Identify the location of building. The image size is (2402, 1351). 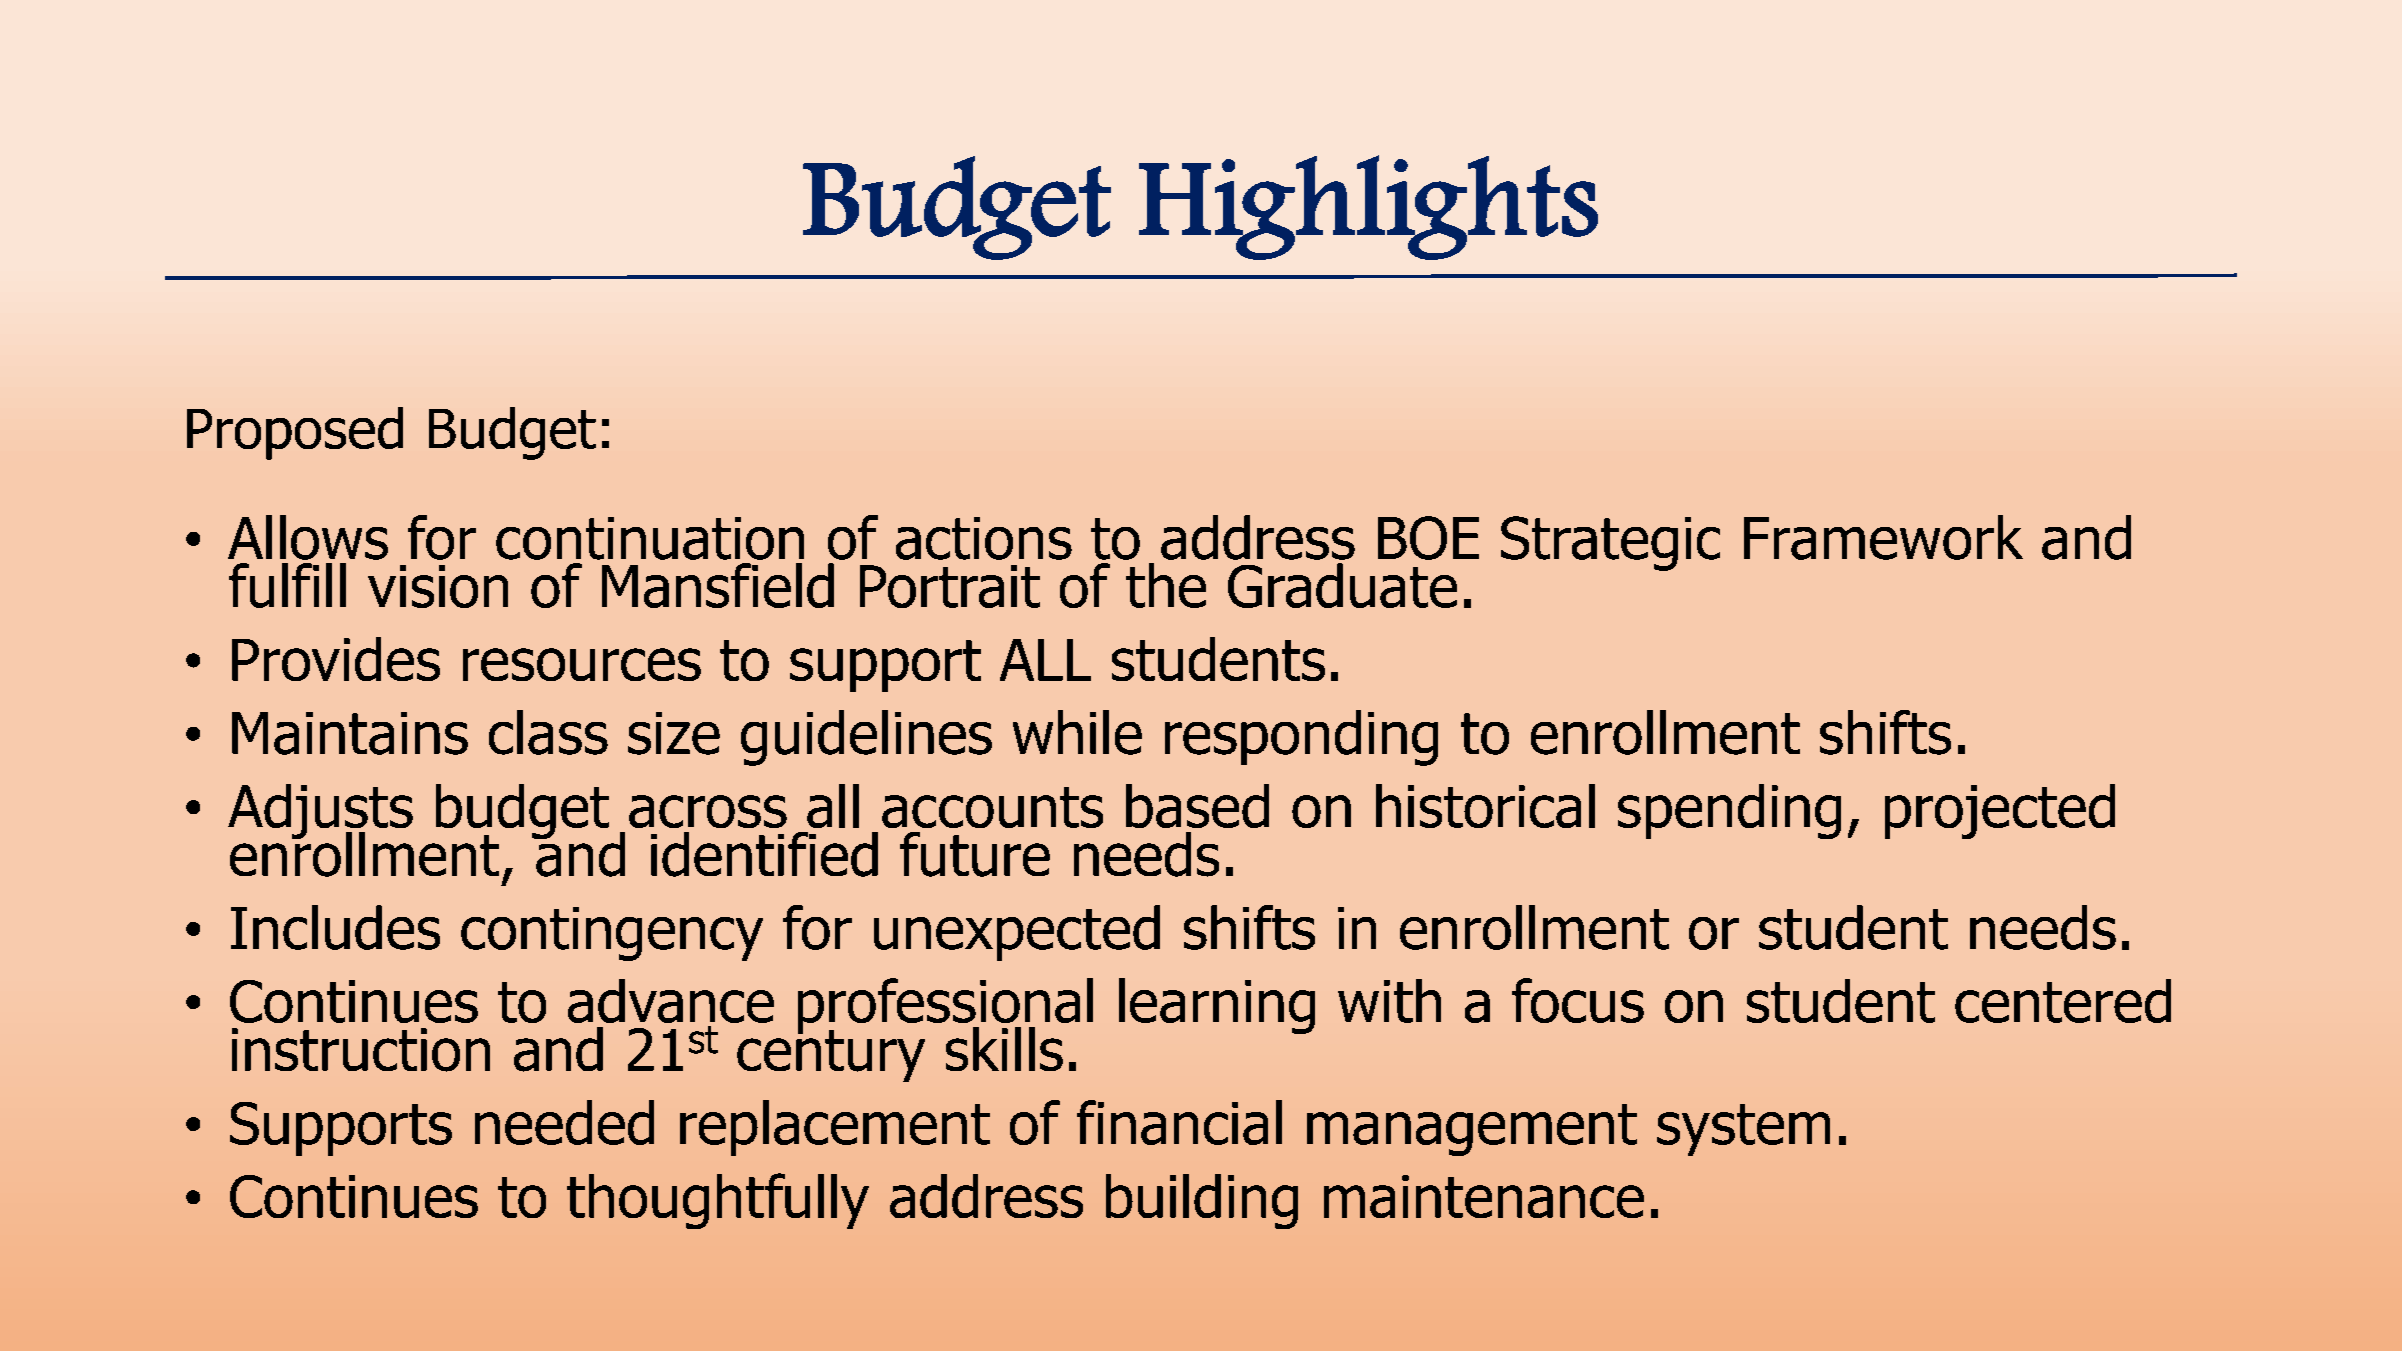
(1202, 1201).
